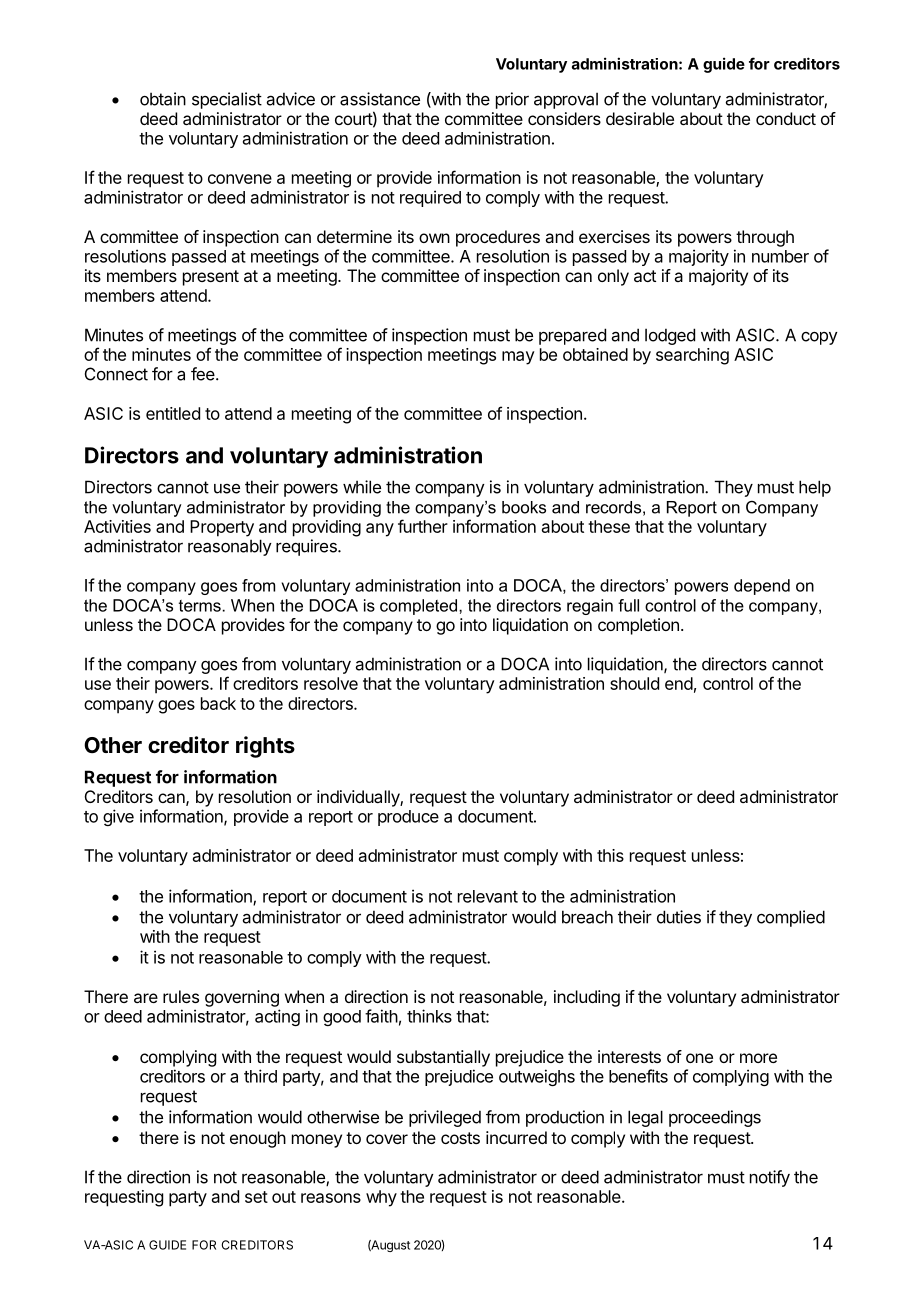 This page has width=924, height=1308. What do you see at coordinates (512, 100) in the page?
I see `prior` at bounding box center [512, 100].
